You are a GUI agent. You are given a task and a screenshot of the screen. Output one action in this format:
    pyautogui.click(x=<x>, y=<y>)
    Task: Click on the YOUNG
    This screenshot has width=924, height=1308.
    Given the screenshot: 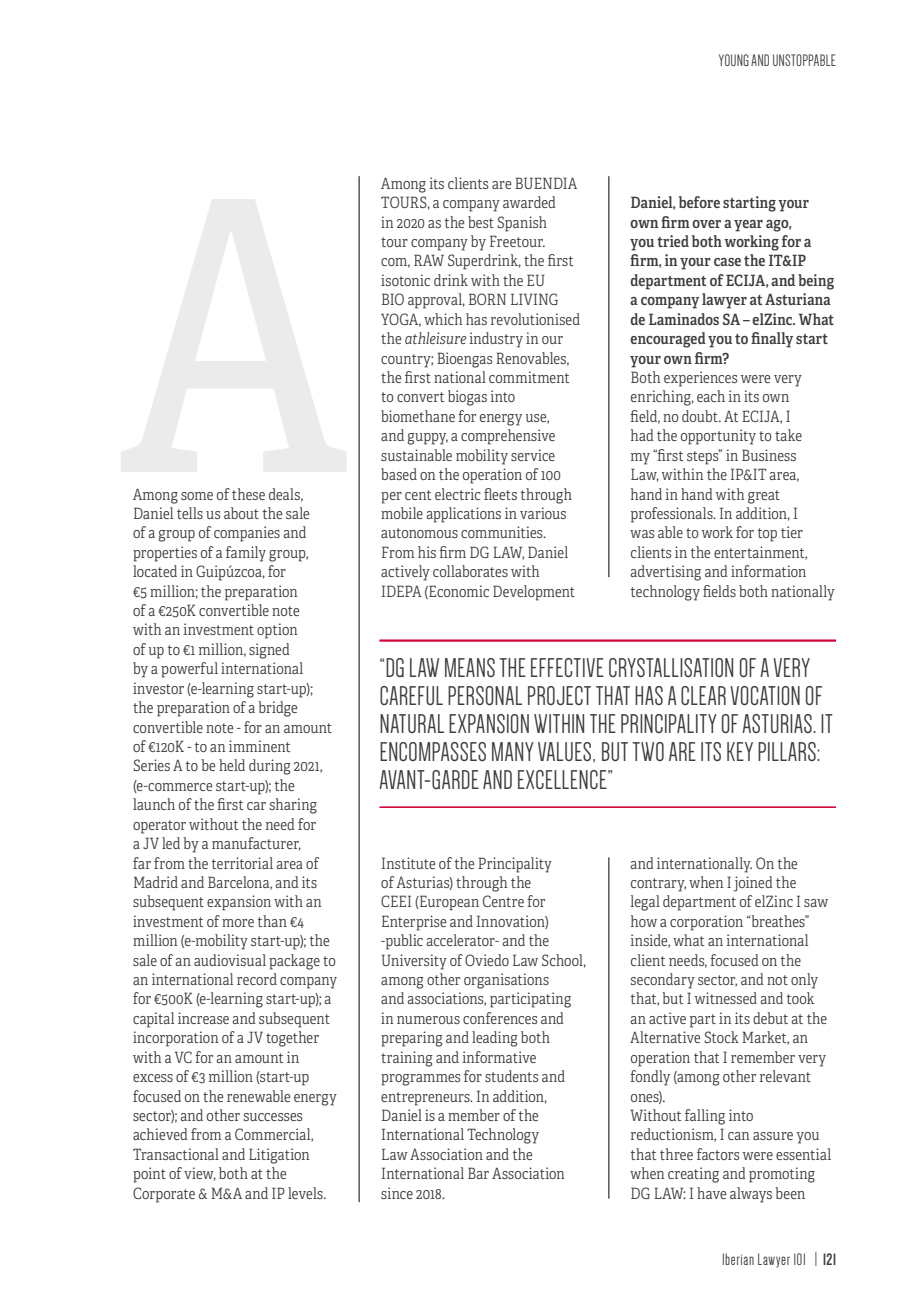 What is the action you would take?
    pyautogui.click(x=734, y=60)
